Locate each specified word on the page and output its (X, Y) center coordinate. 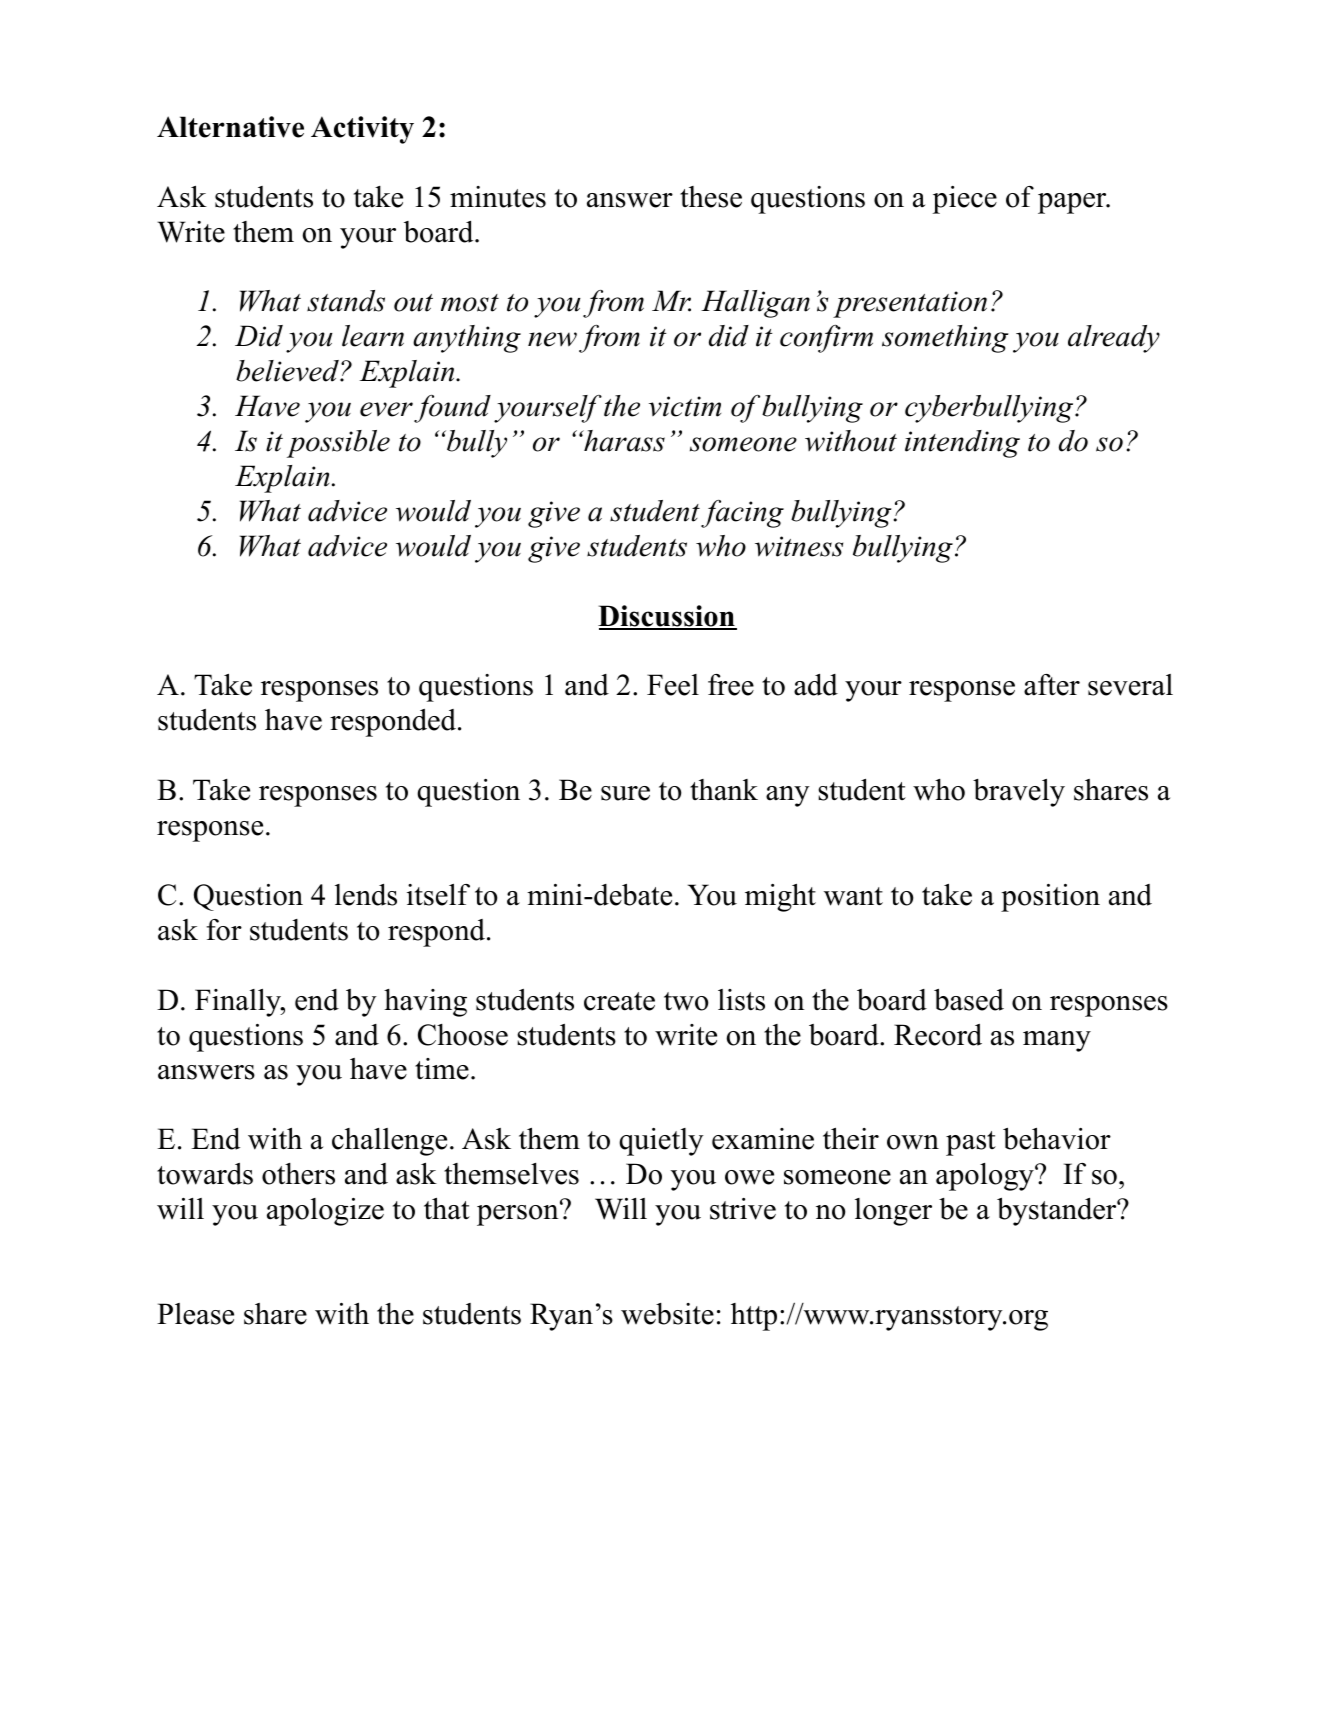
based (969, 999)
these (711, 197)
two (686, 1001)
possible (338, 444)
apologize (325, 1212)
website (667, 1314)
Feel (673, 685)
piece (965, 200)
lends (366, 895)
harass (623, 441)
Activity (362, 130)
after (1052, 685)
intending (962, 444)
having (425, 1003)
